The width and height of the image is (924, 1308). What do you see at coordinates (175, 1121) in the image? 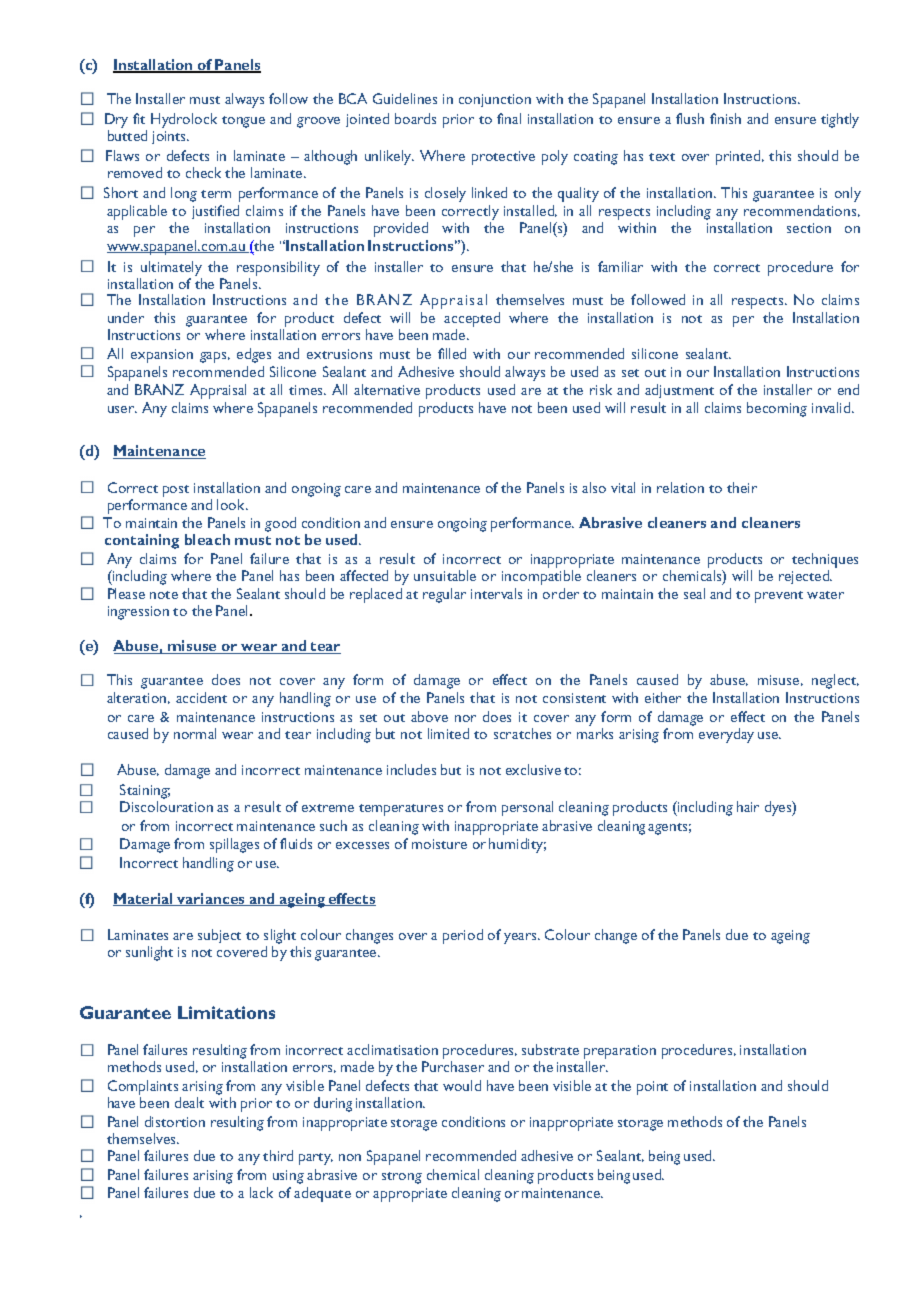
I see `distortion` at bounding box center [175, 1121].
